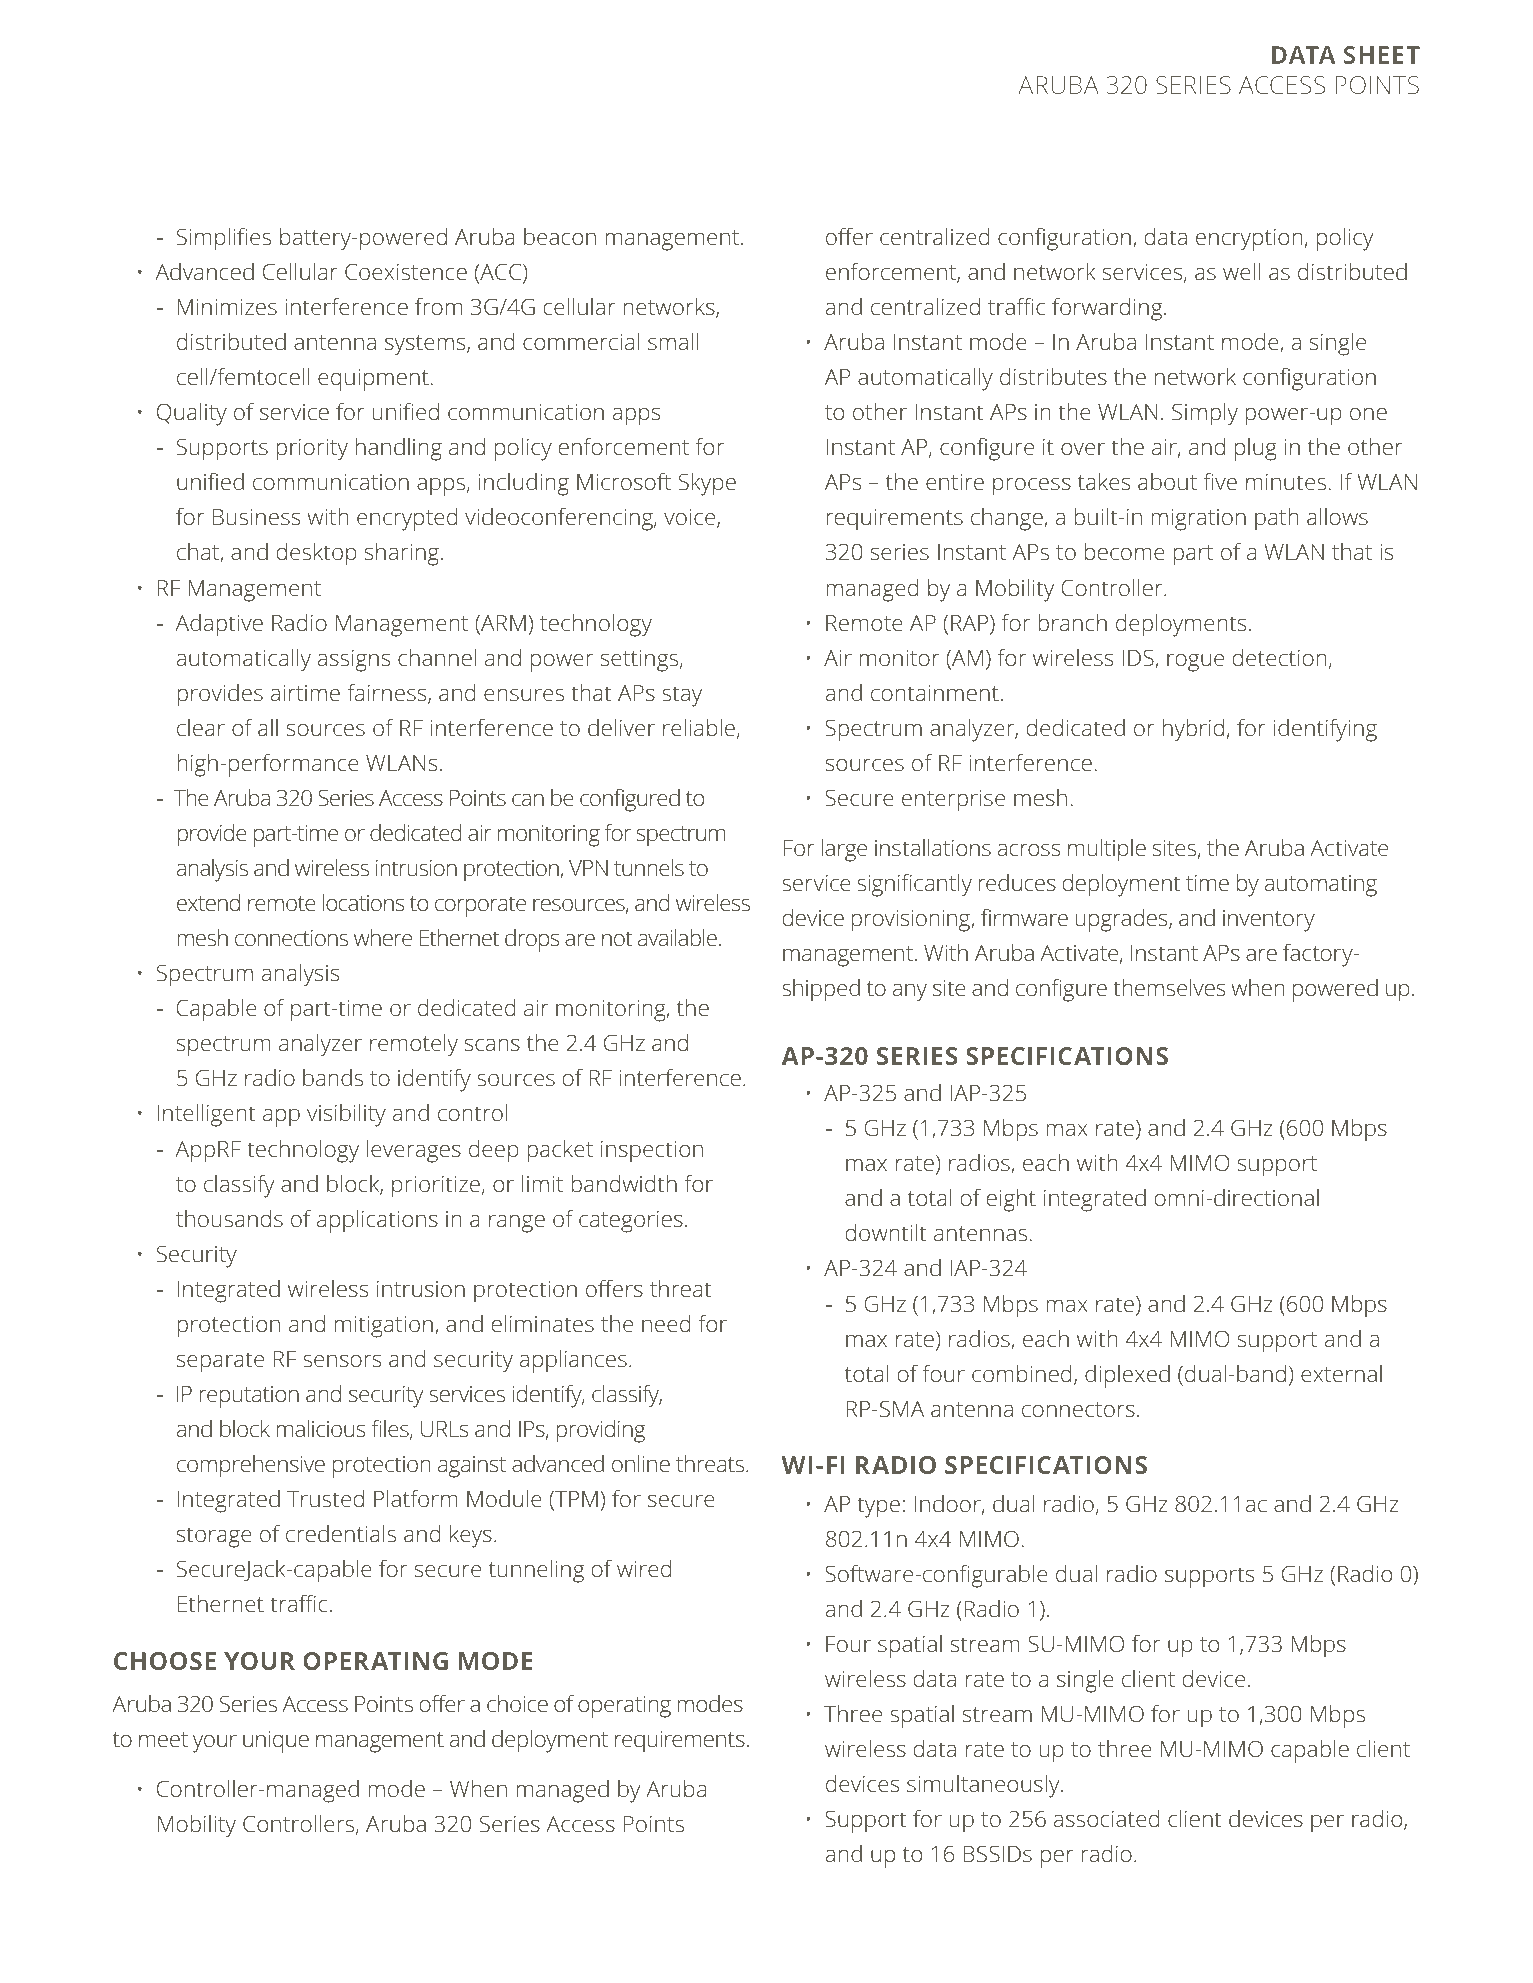 This screenshot has width=1533, height=1983. Describe the element at coordinates (984, 1786) in the screenshot. I see `simultaneously` at that location.
